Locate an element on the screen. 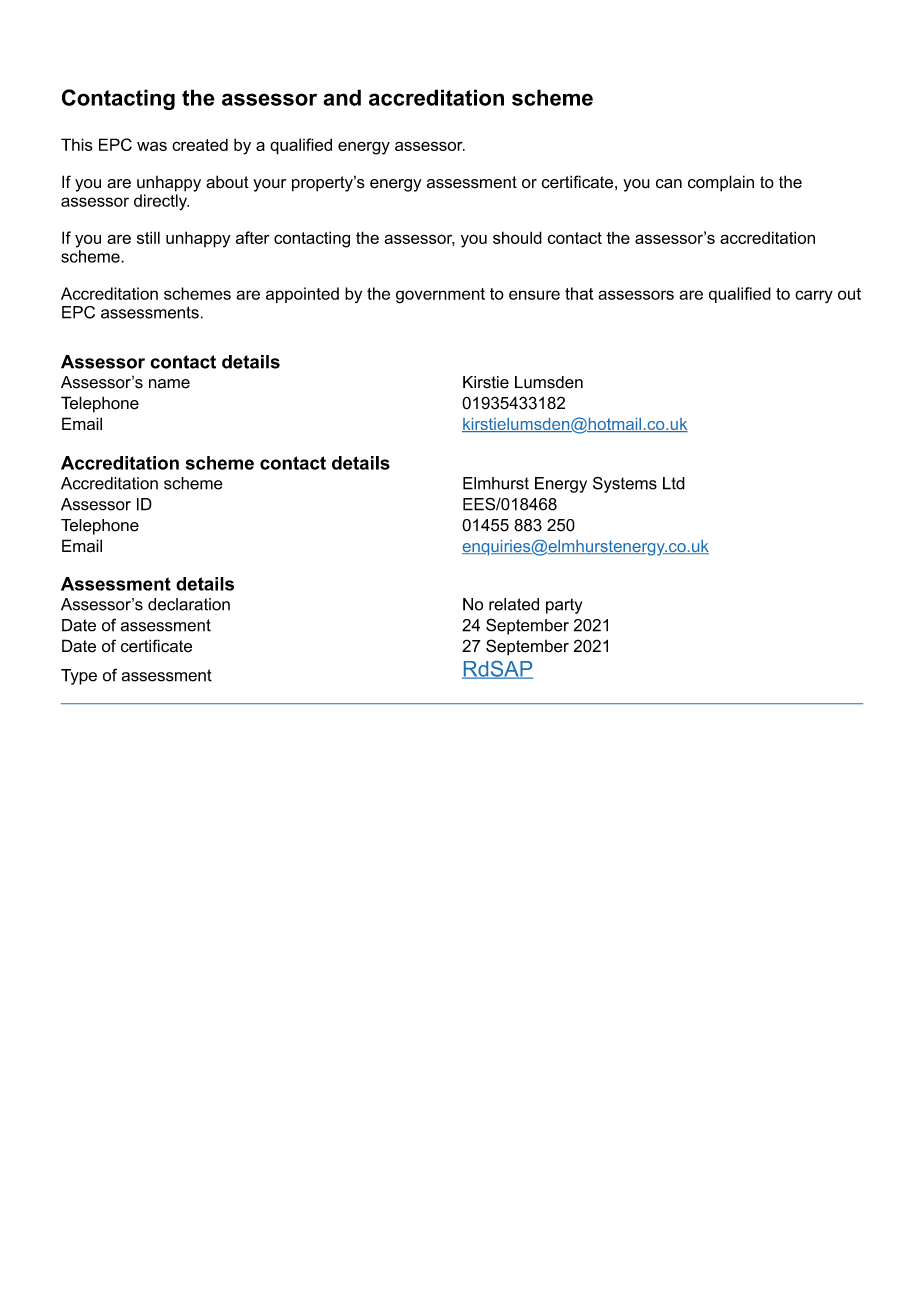  and is located at coordinates (342, 97).
